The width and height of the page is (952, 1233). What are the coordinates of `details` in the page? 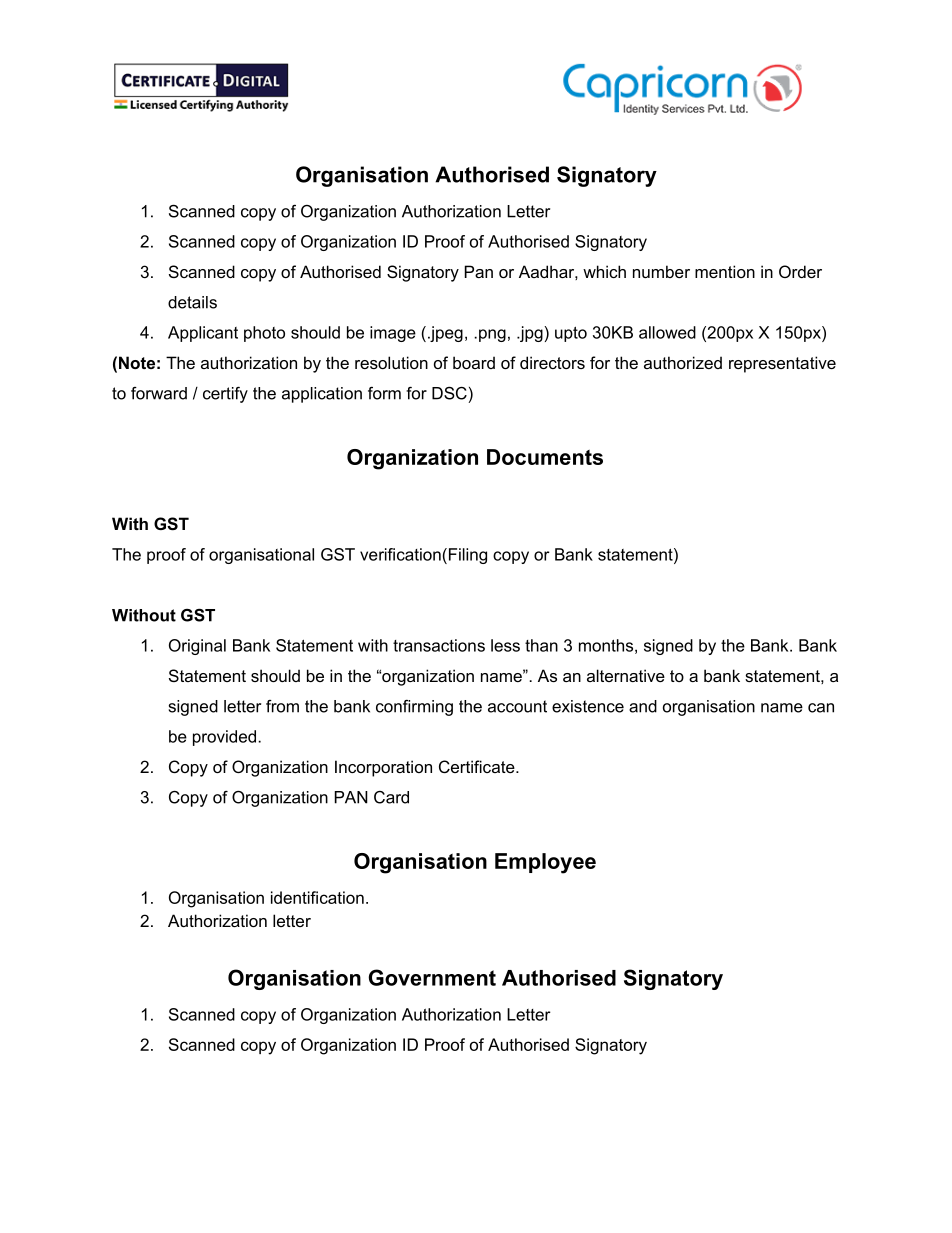 It's located at (192, 302).
